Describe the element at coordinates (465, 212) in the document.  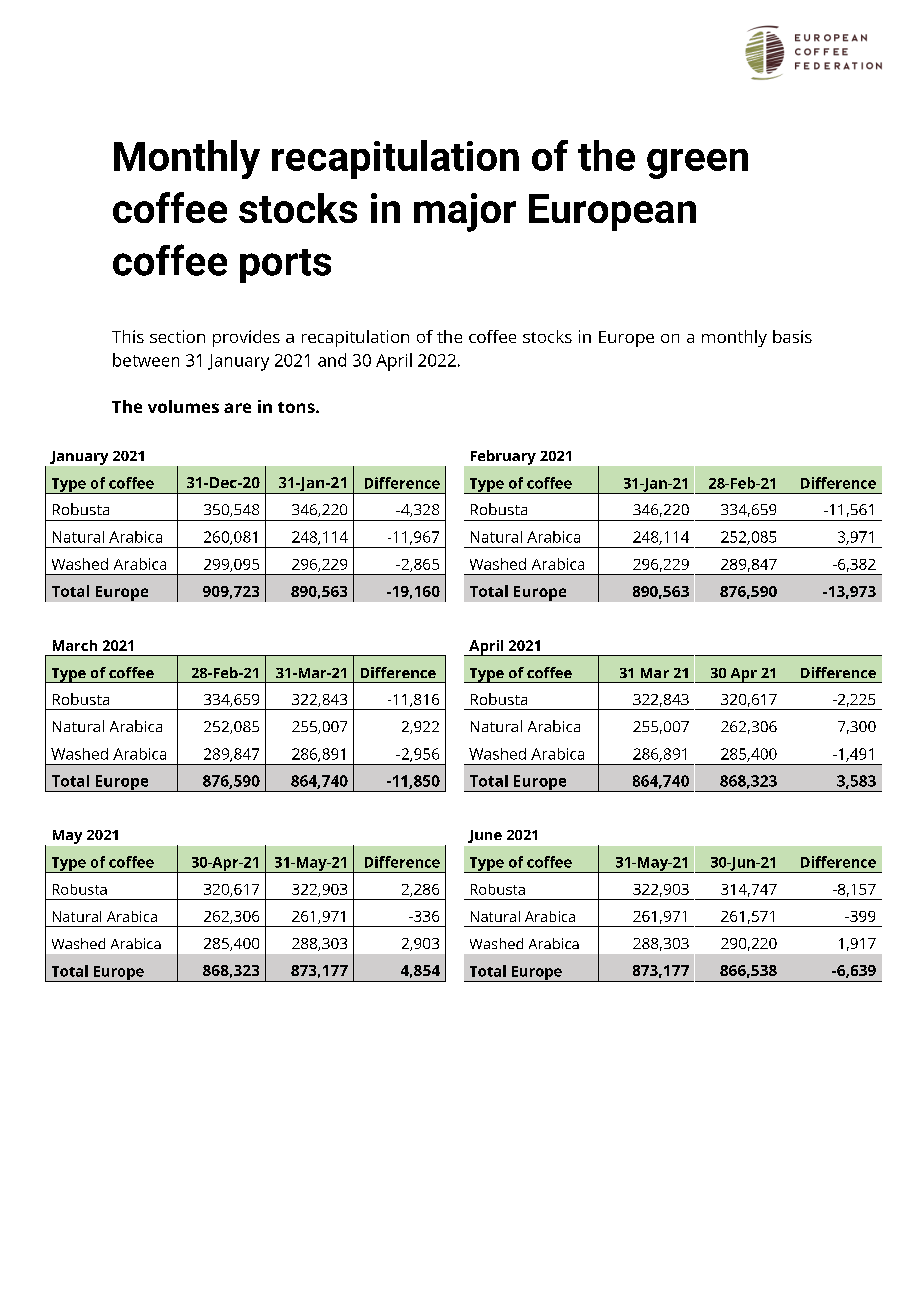
I see `major` at that location.
